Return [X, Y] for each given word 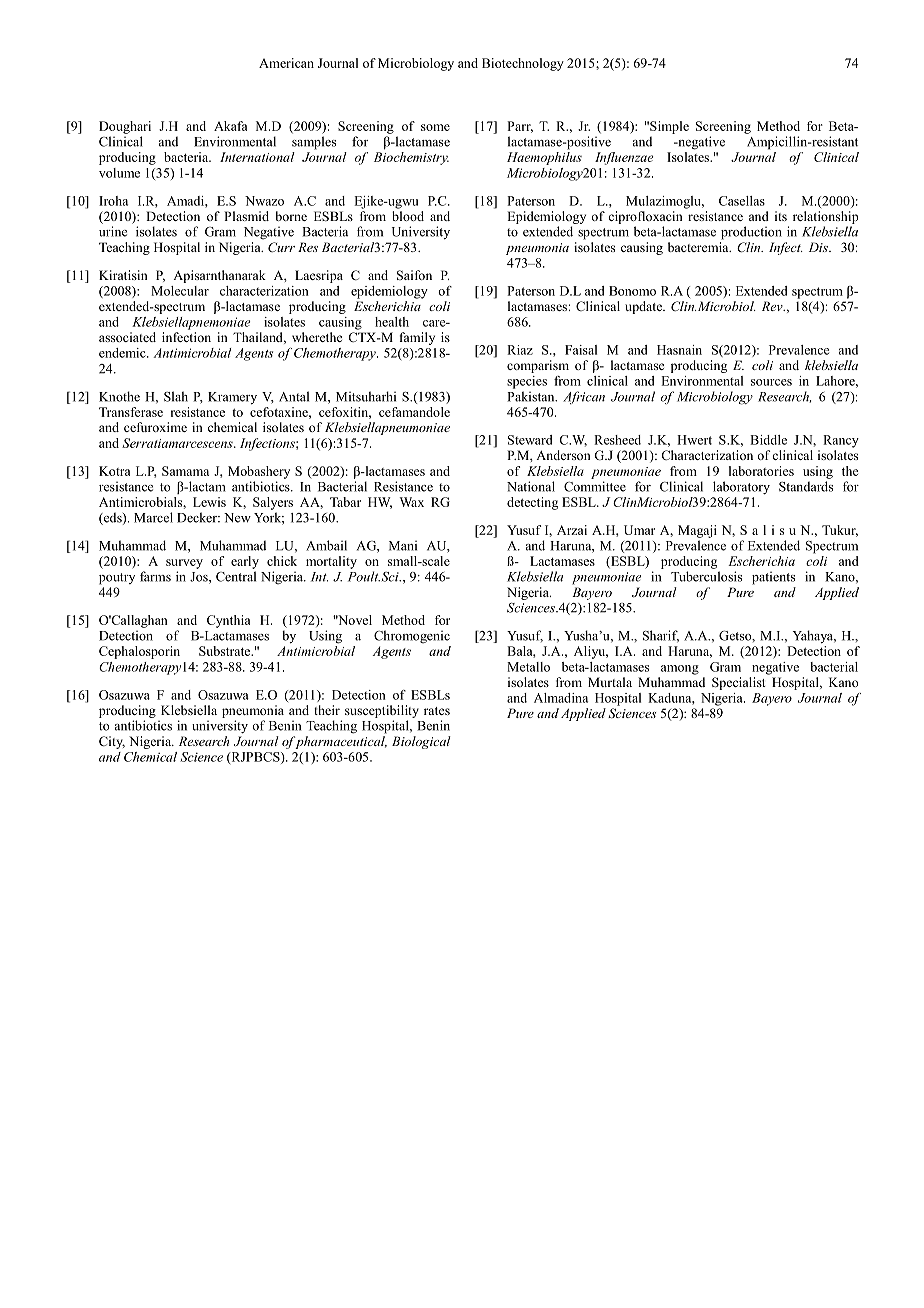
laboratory [741, 488]
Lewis [209, 502]
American [286, 63]
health [392, 322]
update [644, 307]
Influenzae [624, 158]
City [112, 742]
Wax [412, 502]
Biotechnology [523, 64]
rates [437, 711]
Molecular [180, 291]
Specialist [739, 683]
